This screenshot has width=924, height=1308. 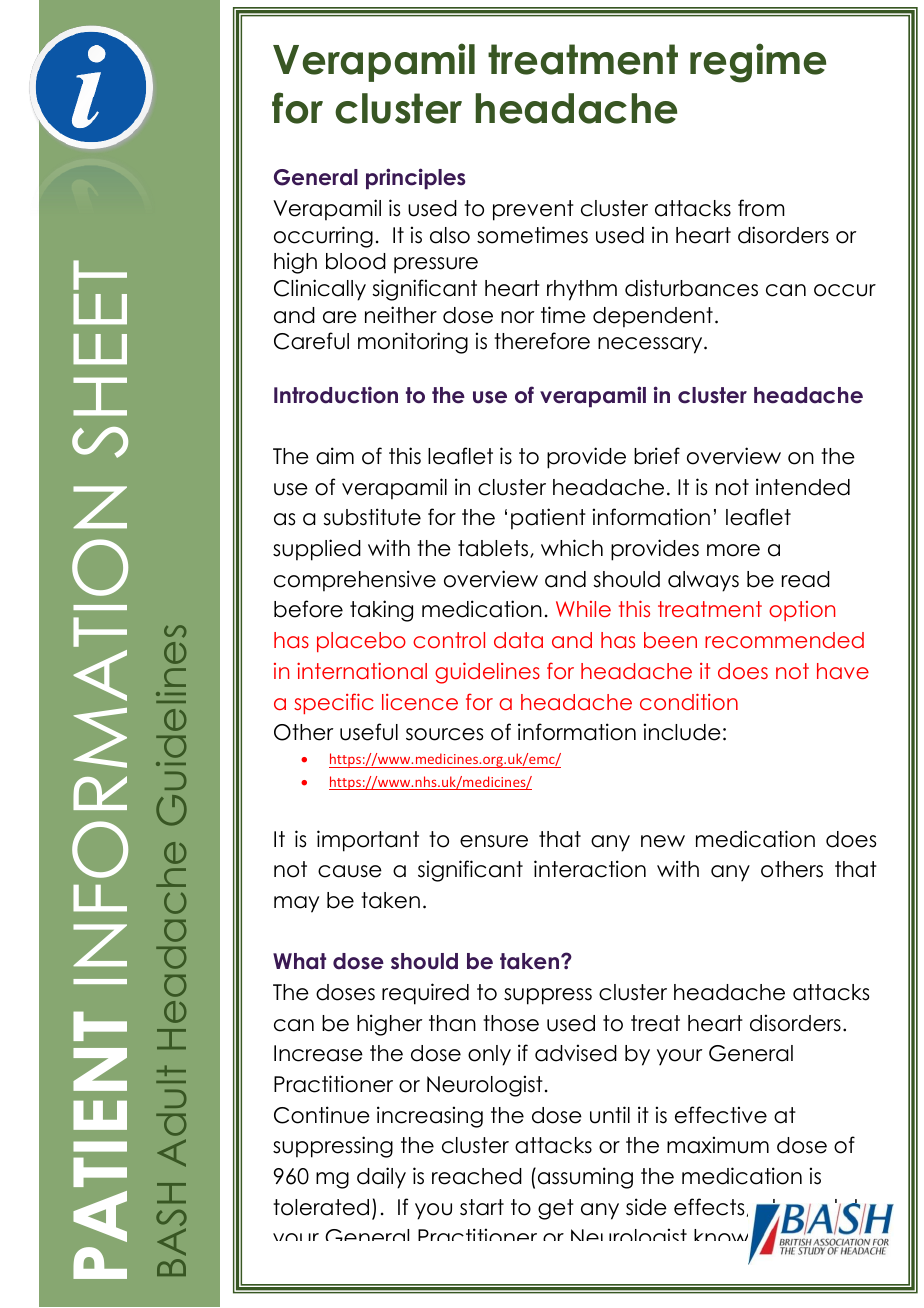 I want to click on principles, so click(x=415, y=179).
